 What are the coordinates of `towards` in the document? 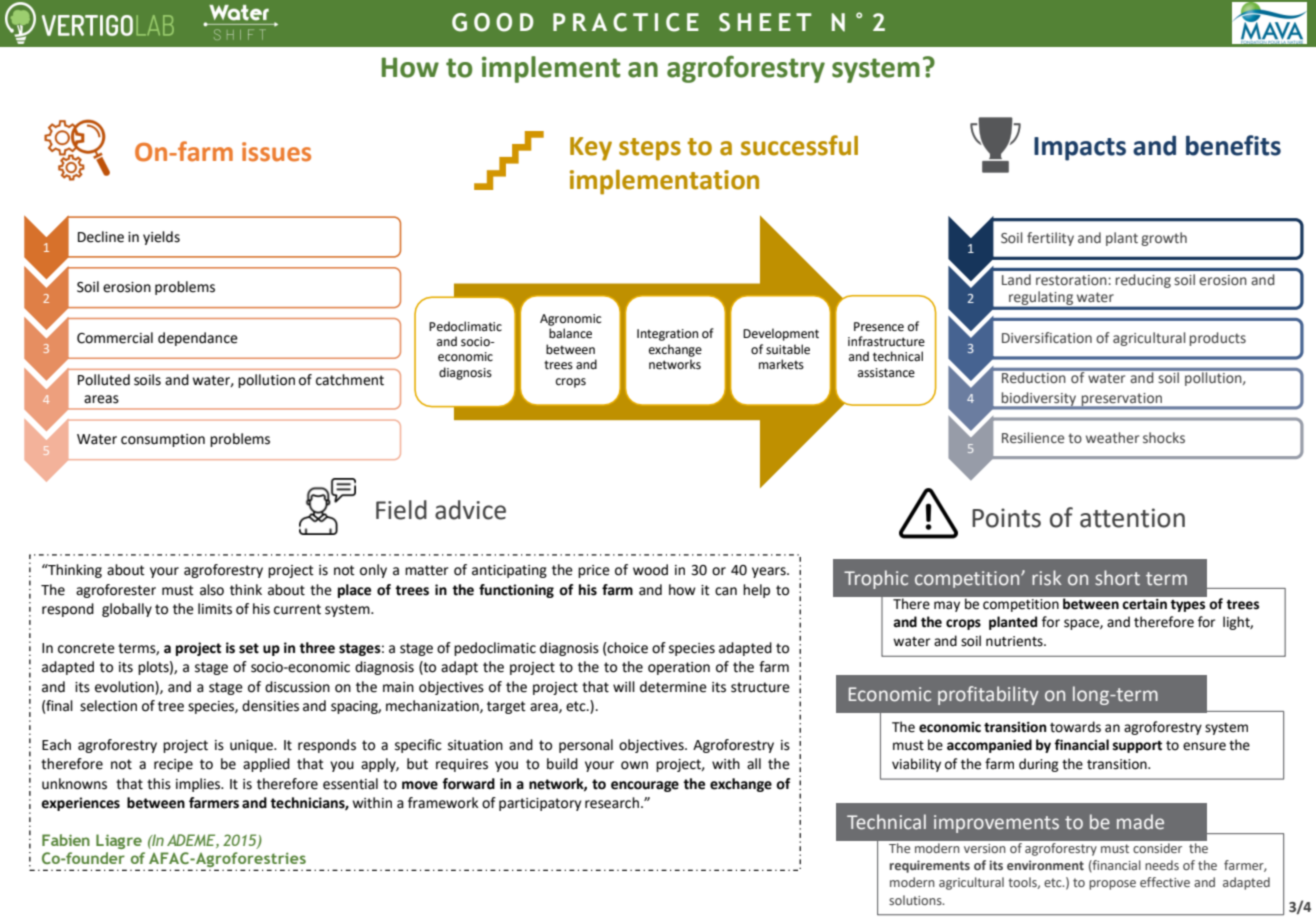 It's located at (1075, 727).
